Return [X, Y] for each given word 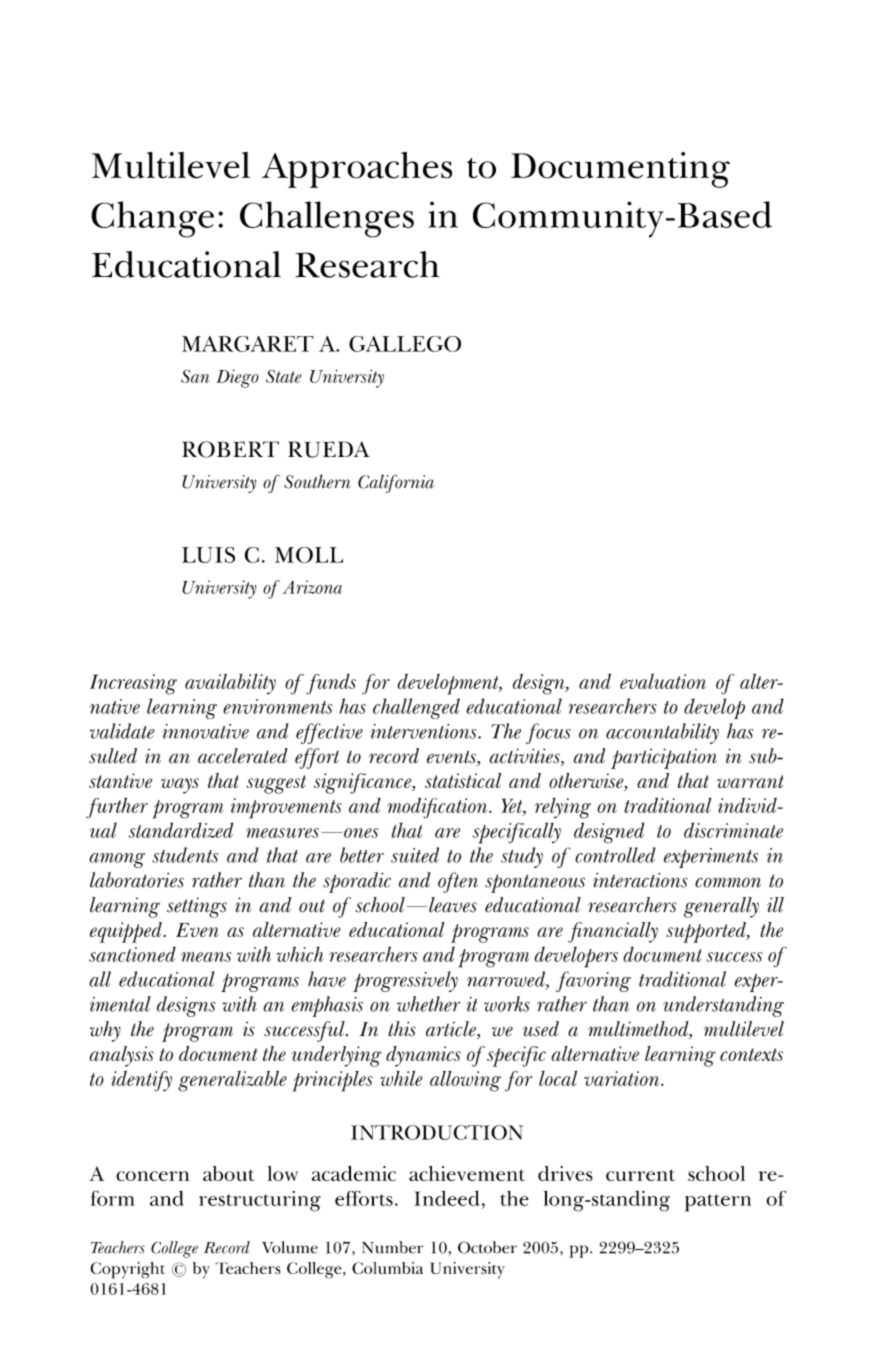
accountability [662, 733]
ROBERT [230, 449]
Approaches [357, 170]
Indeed [446, 1198]
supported [707, 932]
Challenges [327, 219]
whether [428, 1004]
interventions [425, 731]
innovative [206, 731]
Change [152, 219]
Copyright [127, 1270]
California [396, 483]
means [206, 957]
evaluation [663, 681]
